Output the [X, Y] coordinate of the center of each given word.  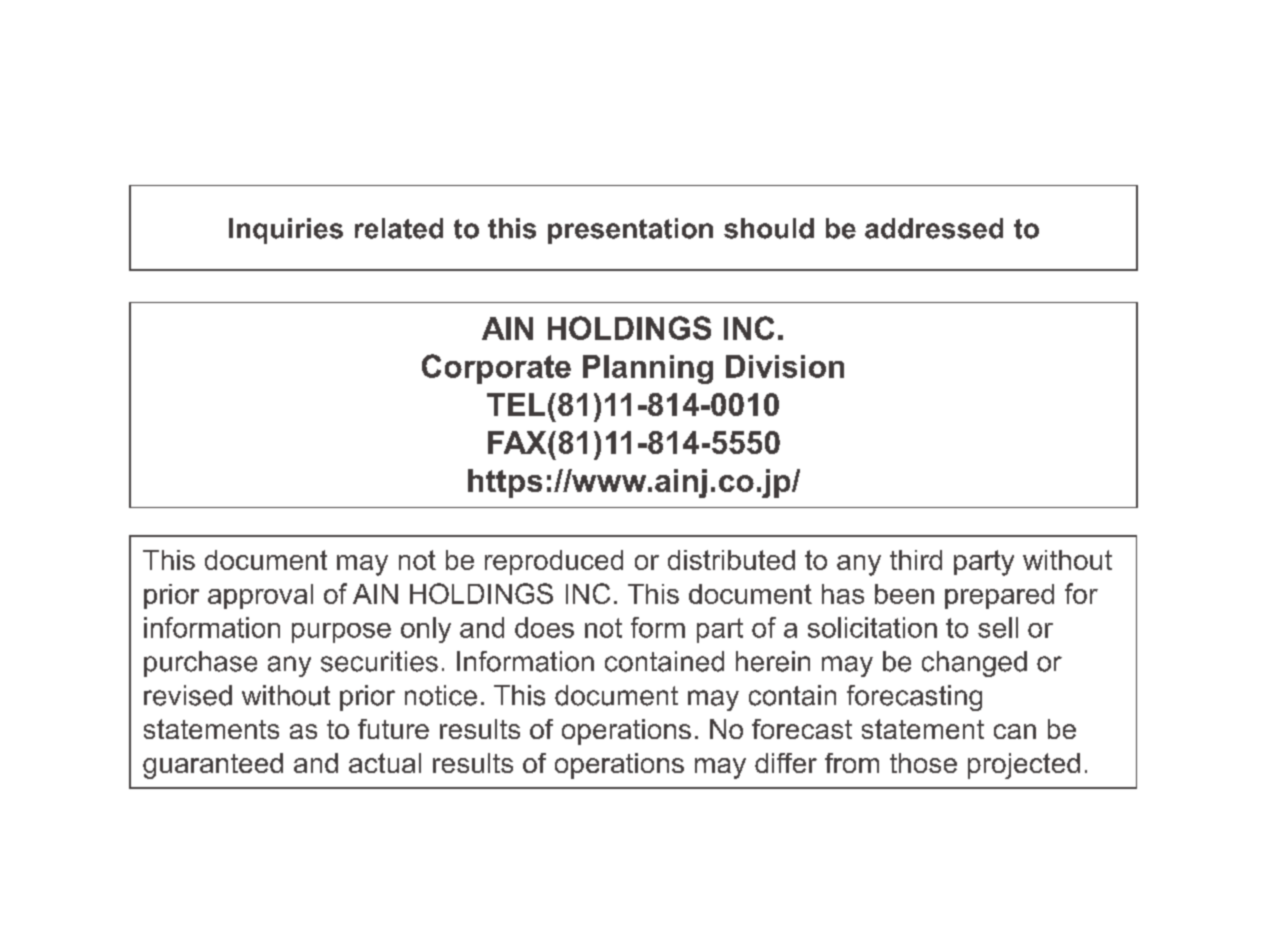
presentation [630, 231]
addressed [934, 228]
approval [260, 596]
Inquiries [286, 231]
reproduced [554, 562]
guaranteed [213, 766]
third [916, 560]
